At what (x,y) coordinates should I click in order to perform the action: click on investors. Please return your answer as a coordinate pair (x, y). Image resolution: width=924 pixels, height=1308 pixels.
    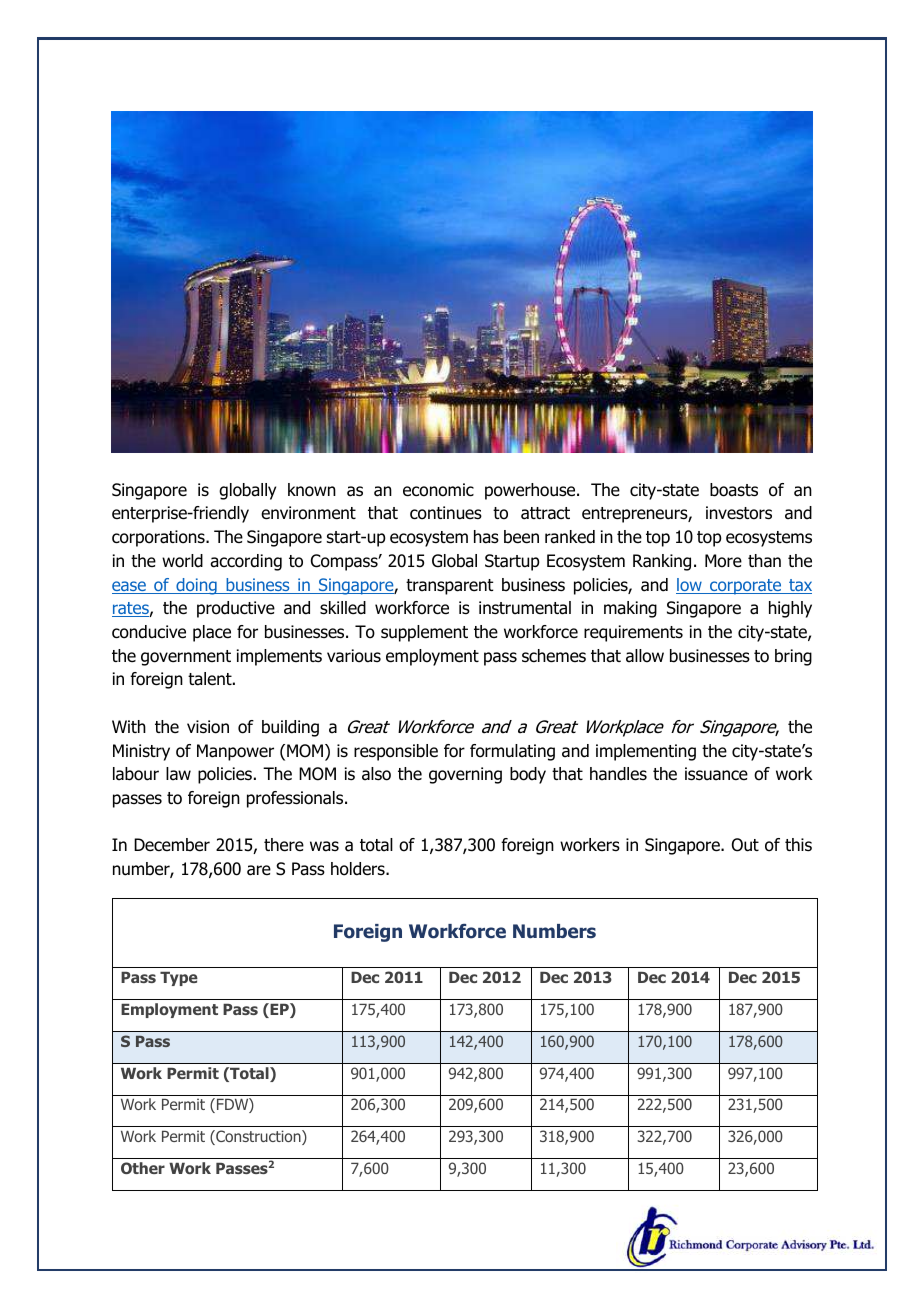
    Looking at the image, I should click on (739, 513).
